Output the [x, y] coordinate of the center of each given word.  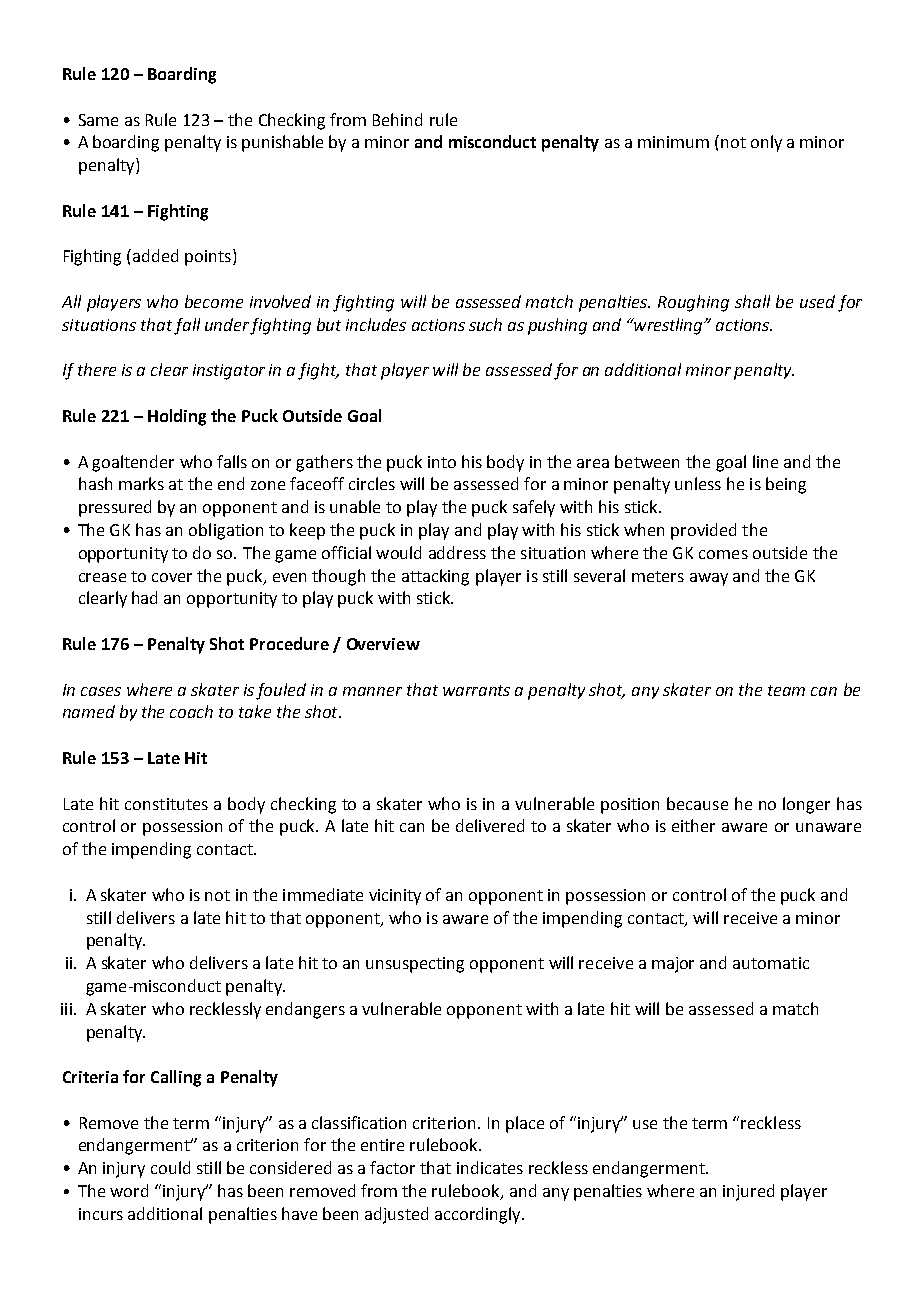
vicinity [395, 897]
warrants [476, 690]
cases [101, 691]
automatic [771, 963]
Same [98, 120]
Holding [177, 417]
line [765, 461]
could [170, 1167]
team [786, 690]
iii [66, 1009]
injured [748, 1192]
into [442, 462]
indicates [490, 1167]
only [766, 143]
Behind [397, 119]
